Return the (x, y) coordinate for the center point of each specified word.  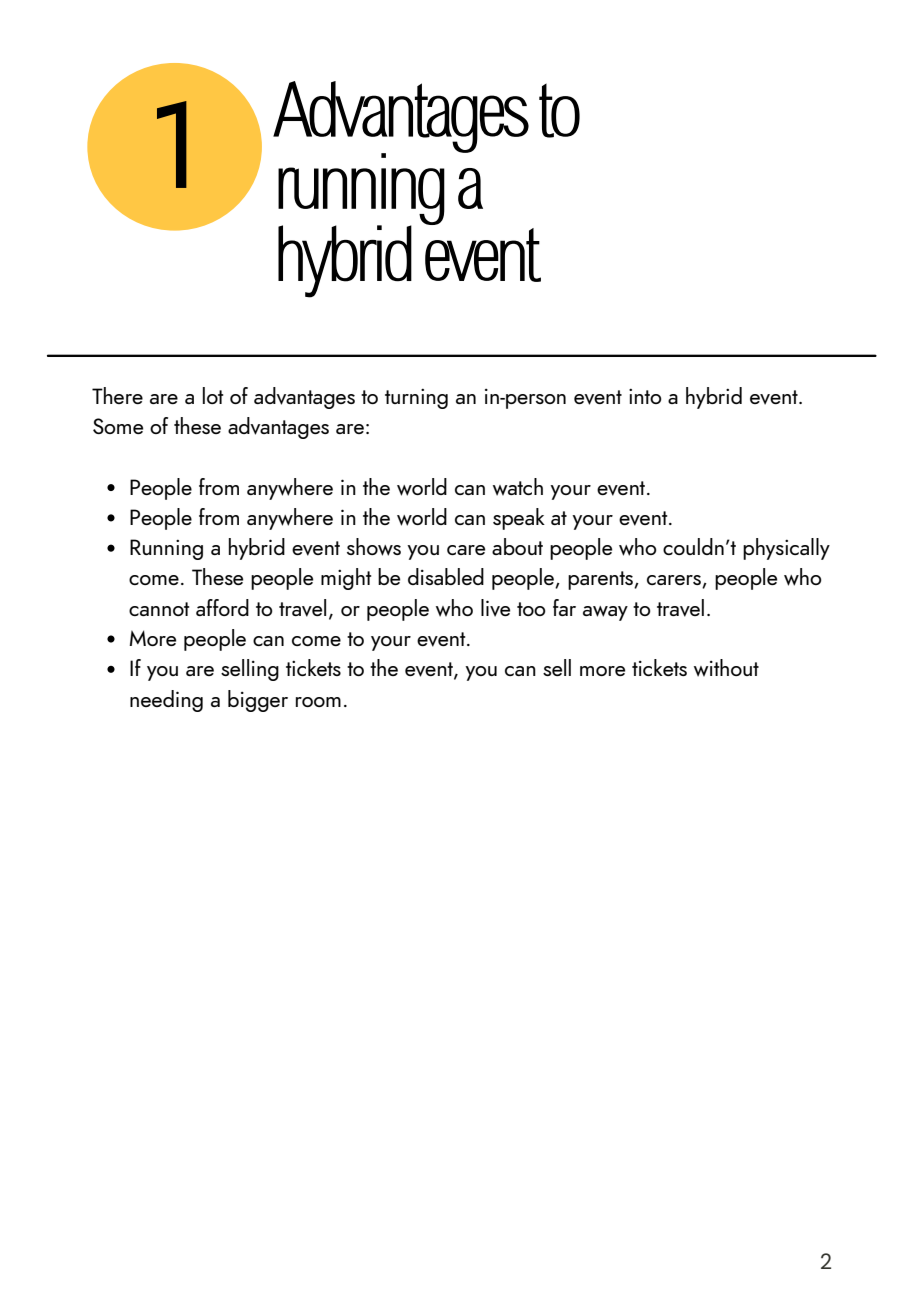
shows (374, 547)
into (645, 396)
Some (118, 426)
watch (518, 487)
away (605, 613)
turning (416, 399)
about (517, 546)
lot (213, 395)
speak (519, 519)
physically (786, 549)
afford (222, 607)
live (495, 608)
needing (166, 701)
